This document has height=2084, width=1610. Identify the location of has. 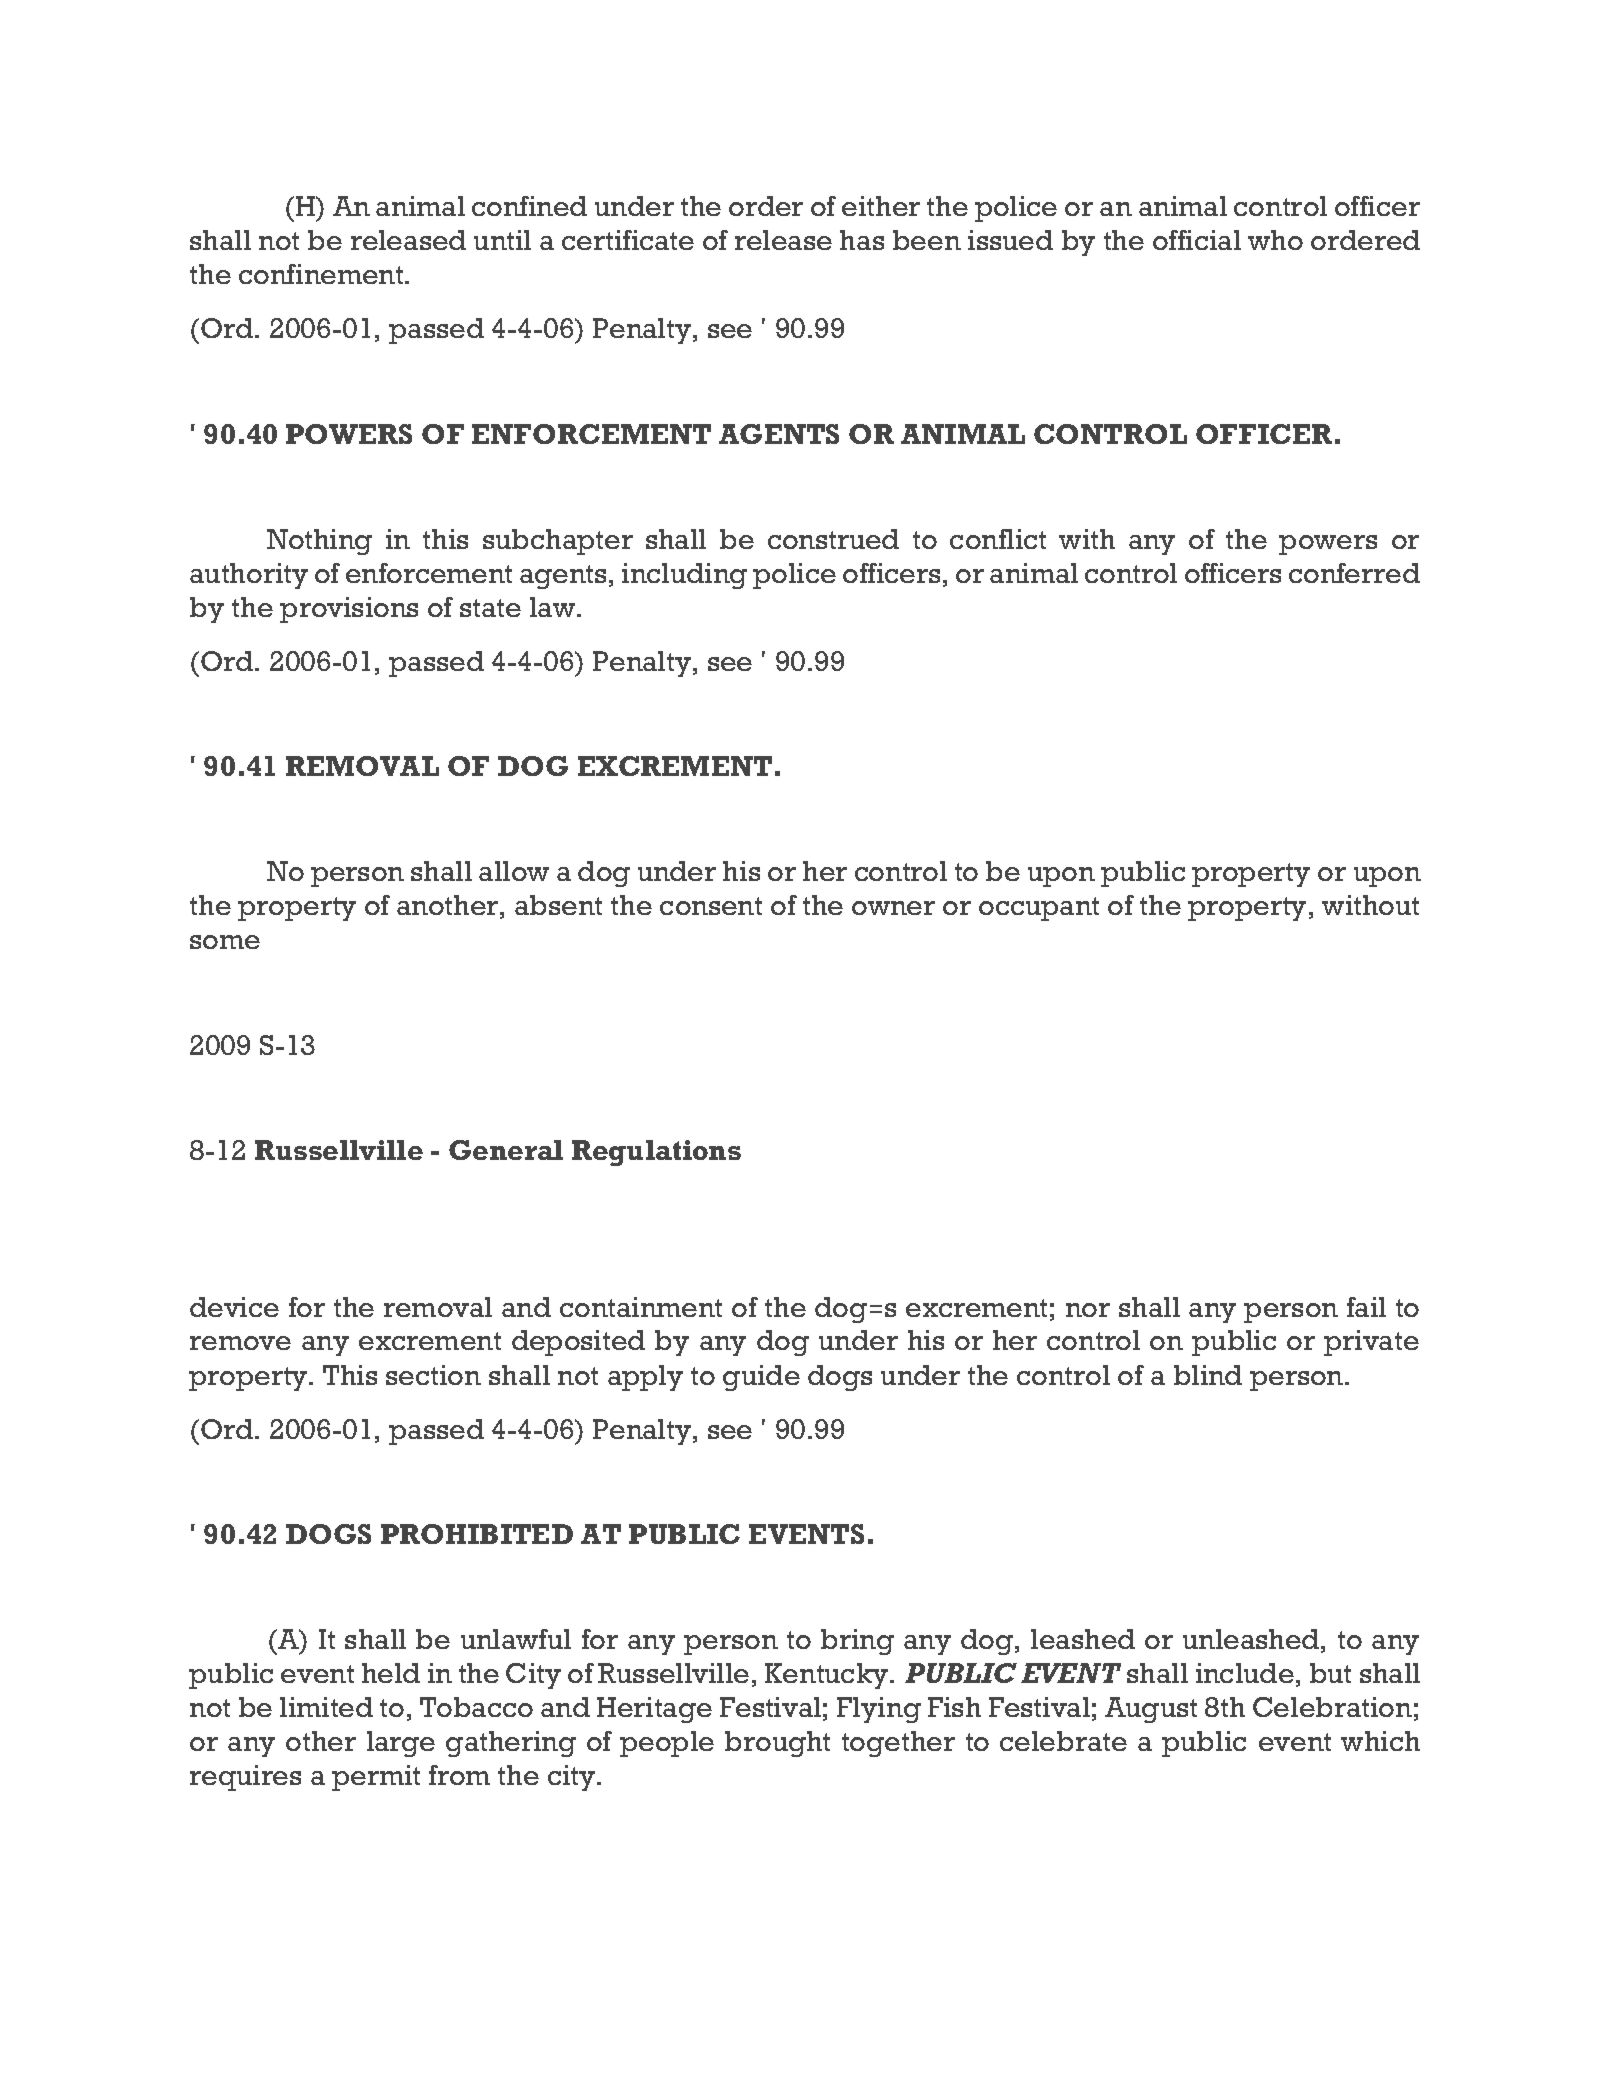
(862, 240).
